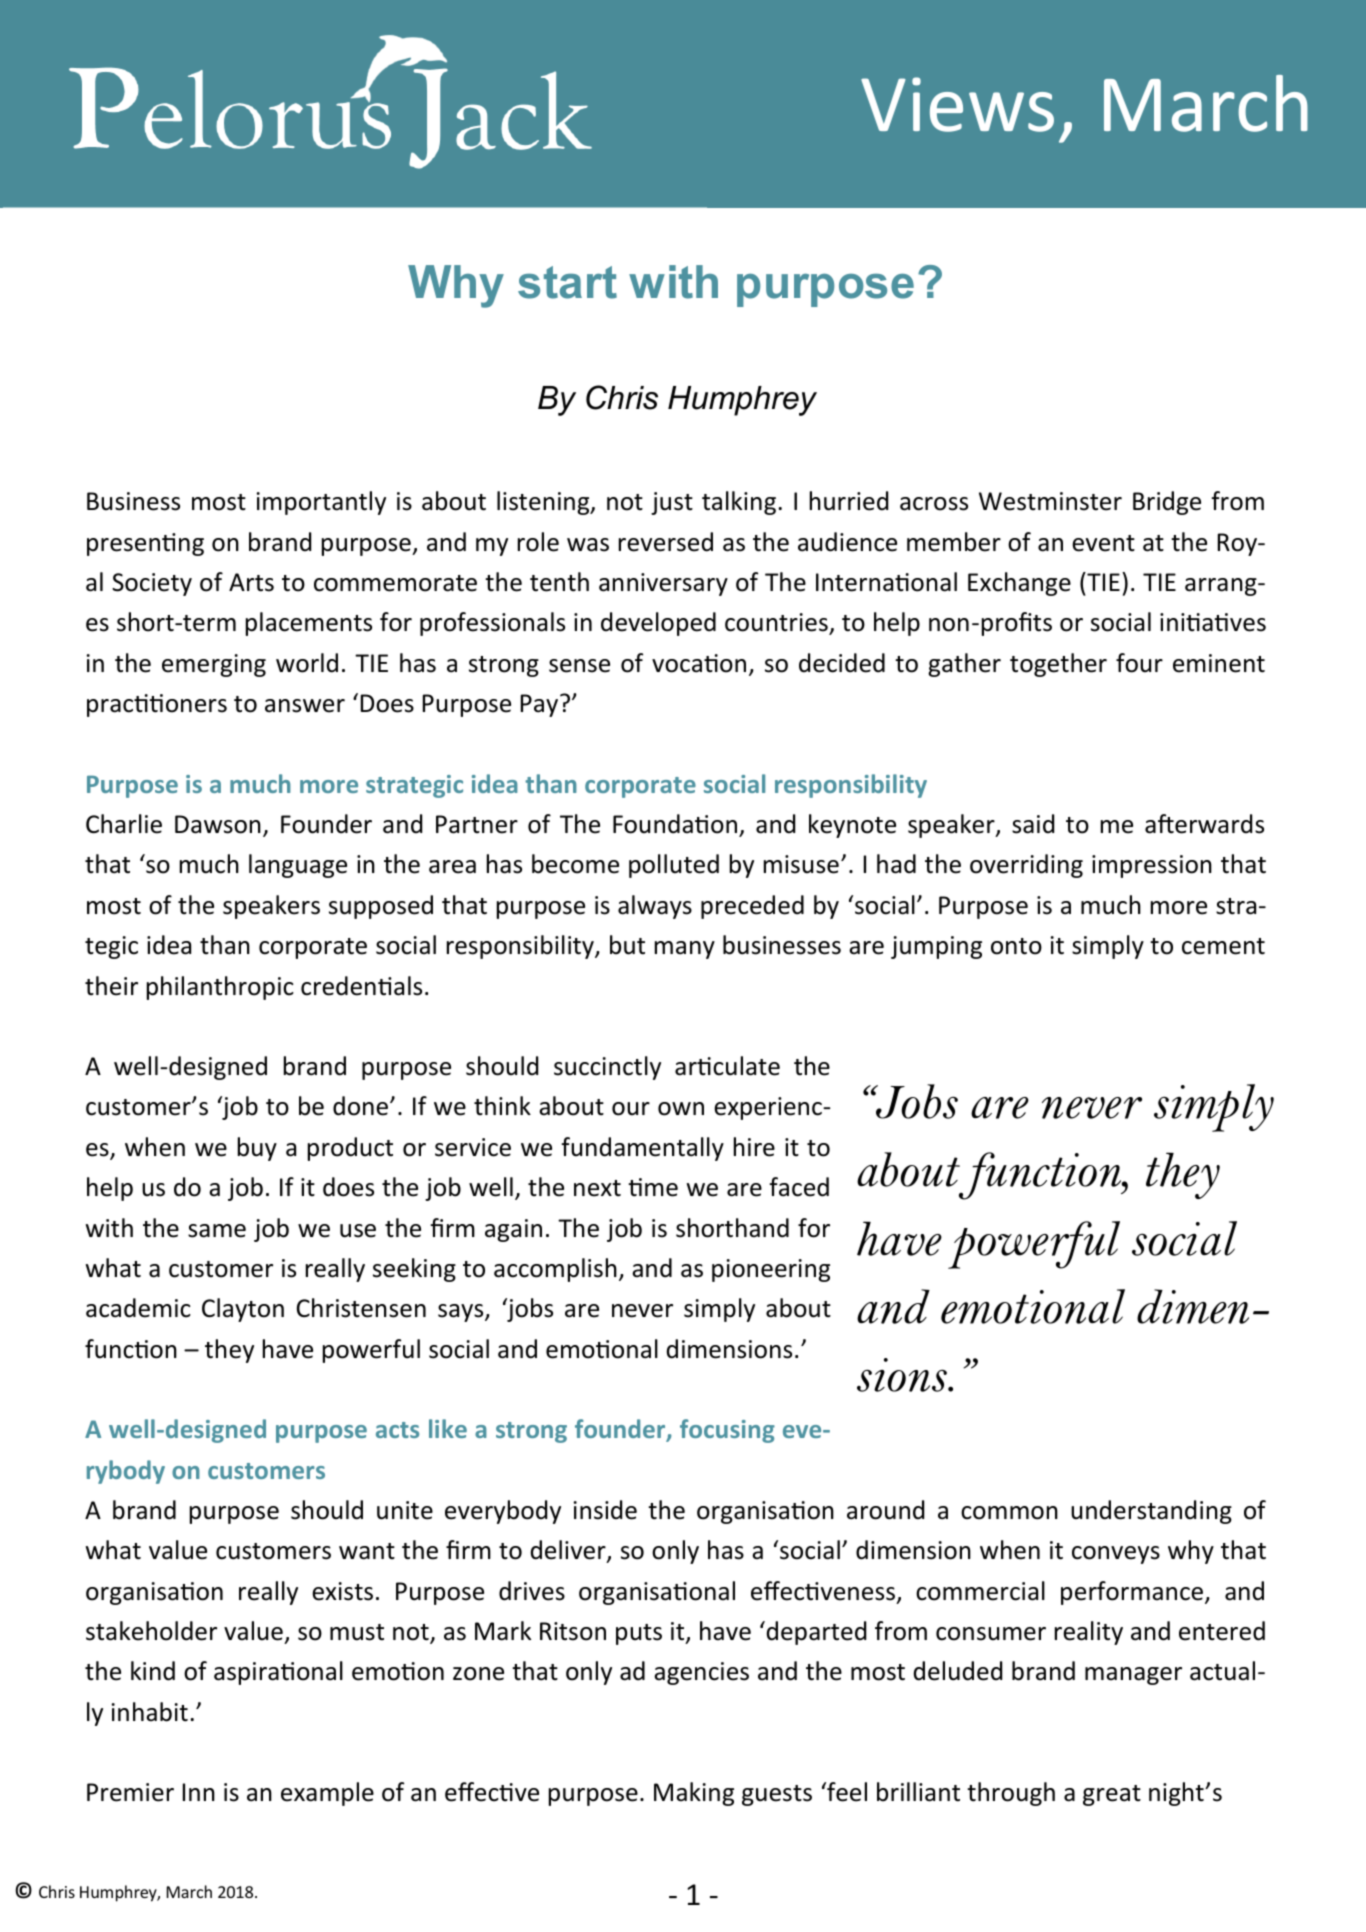 This image has width=1366, height=1932. What do you see at coordinates (799, 1187) in the image?
I see `faced` at bounding box center [799, 1187].
